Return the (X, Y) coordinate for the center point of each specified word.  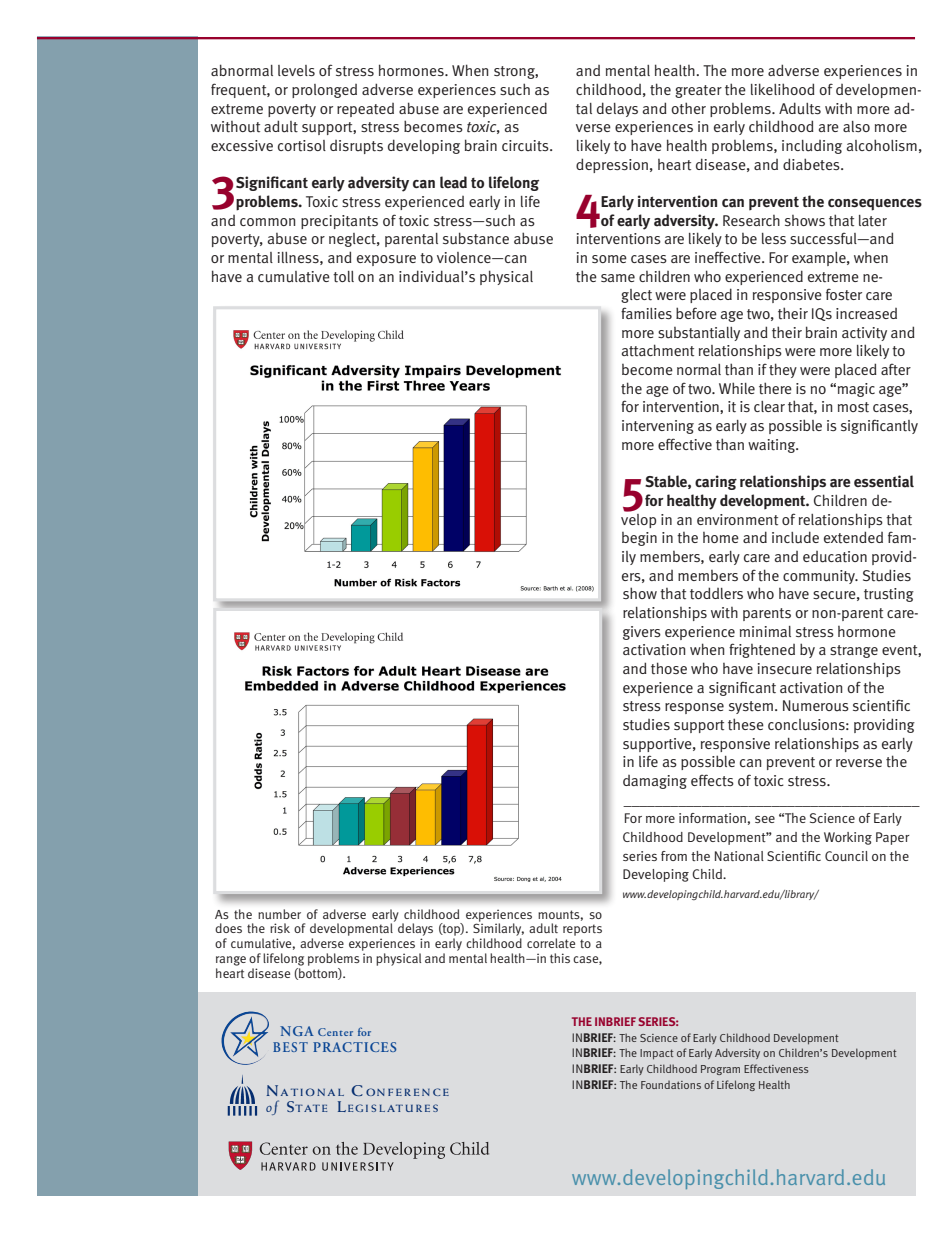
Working (848, 838)
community (820, 577)
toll (343, 277)
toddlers (716, 593)
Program (720, 1070)
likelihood (783, 89)
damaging (655, 782)
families (646, 313)
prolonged (324, 91)
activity (864, 334)
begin (639, 539)
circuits (526, 146)
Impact (656, 1054)
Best (290, 1047)
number (279, 914)
